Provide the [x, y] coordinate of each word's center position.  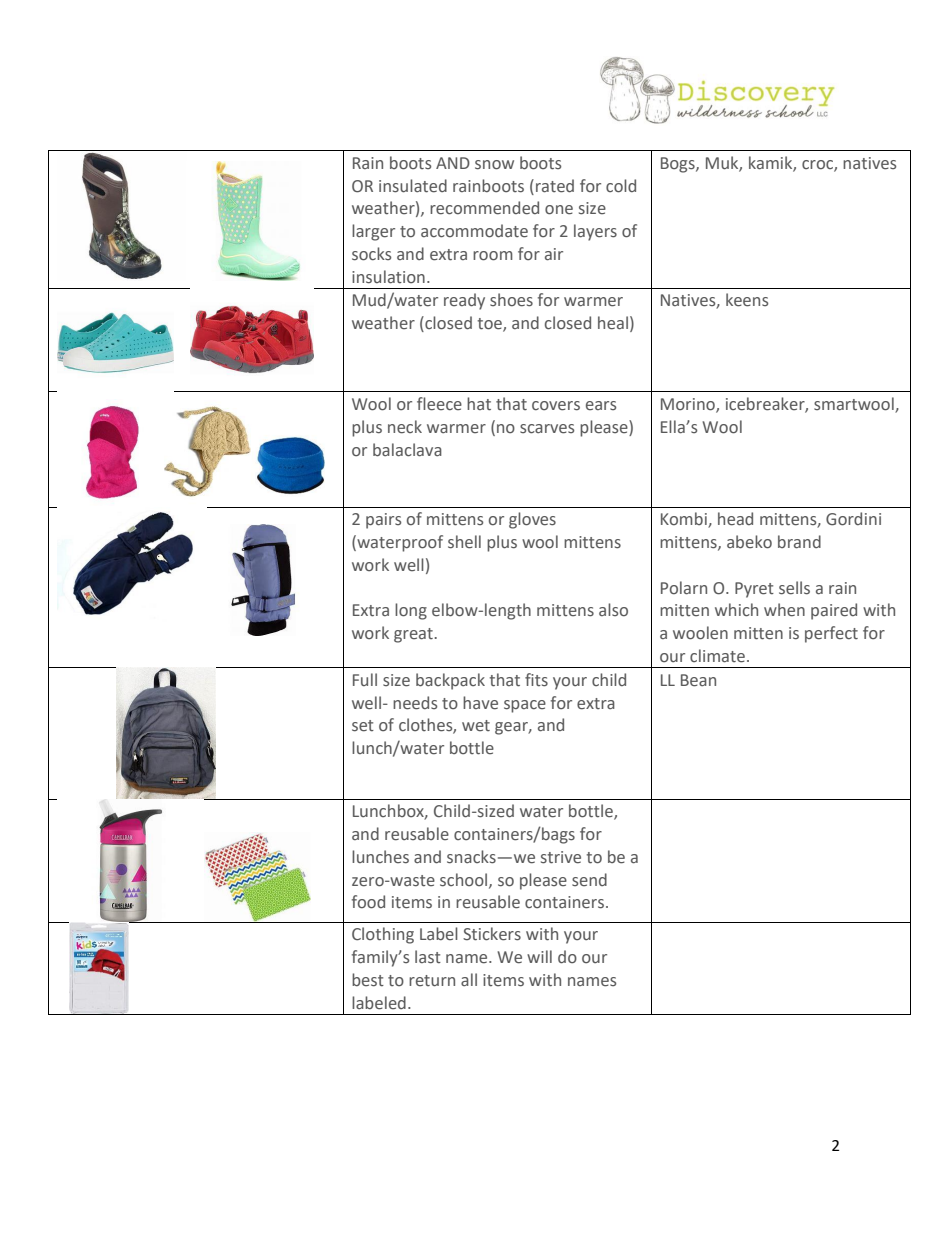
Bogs [679, 165]
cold [621, 186]
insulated [413, 186]
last [428, 957]
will [539, 956]
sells [794, 588]
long [411, 611]
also [613, 610]
